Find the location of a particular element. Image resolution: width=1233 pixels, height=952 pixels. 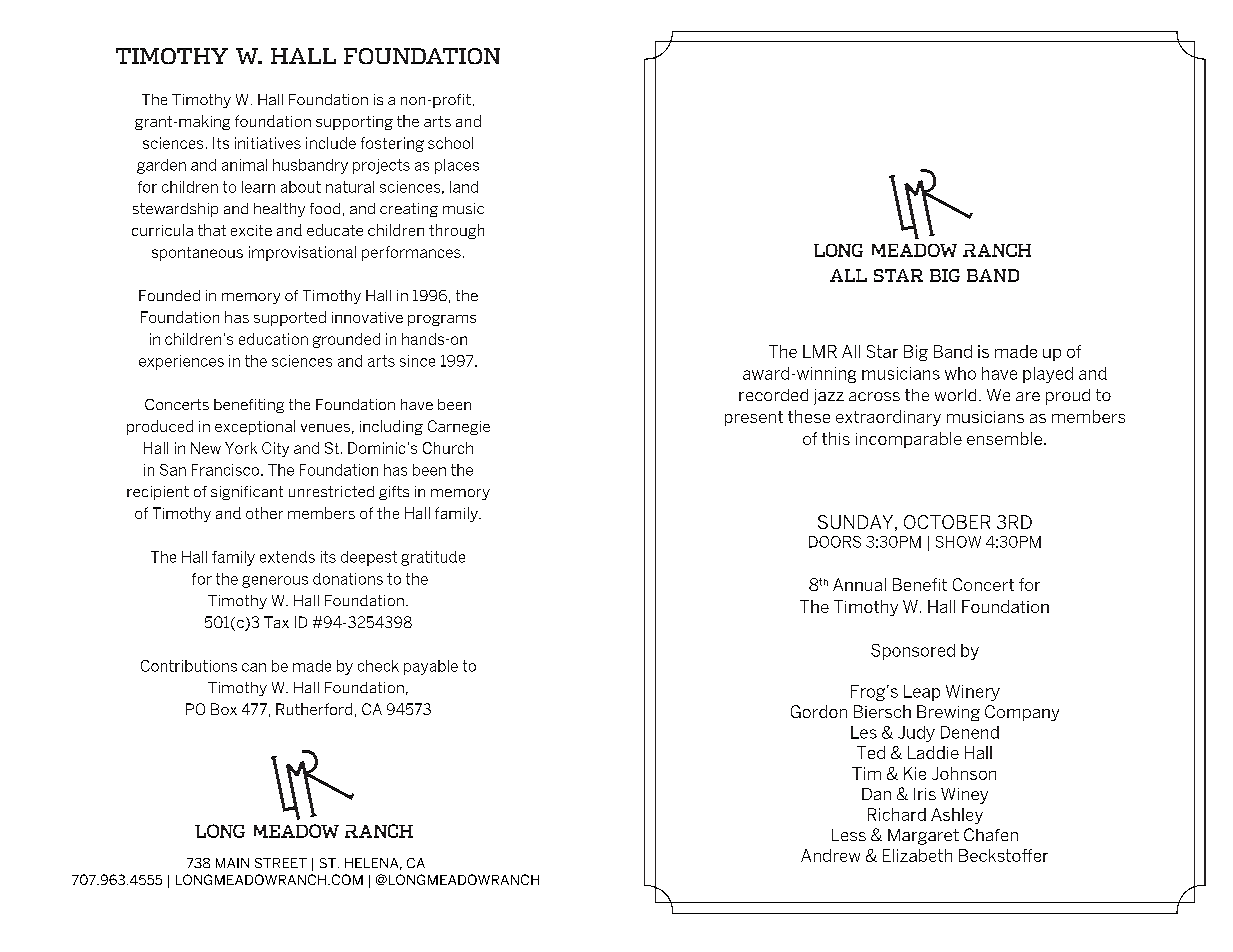

STREET is located at coordinates (281, 863).
